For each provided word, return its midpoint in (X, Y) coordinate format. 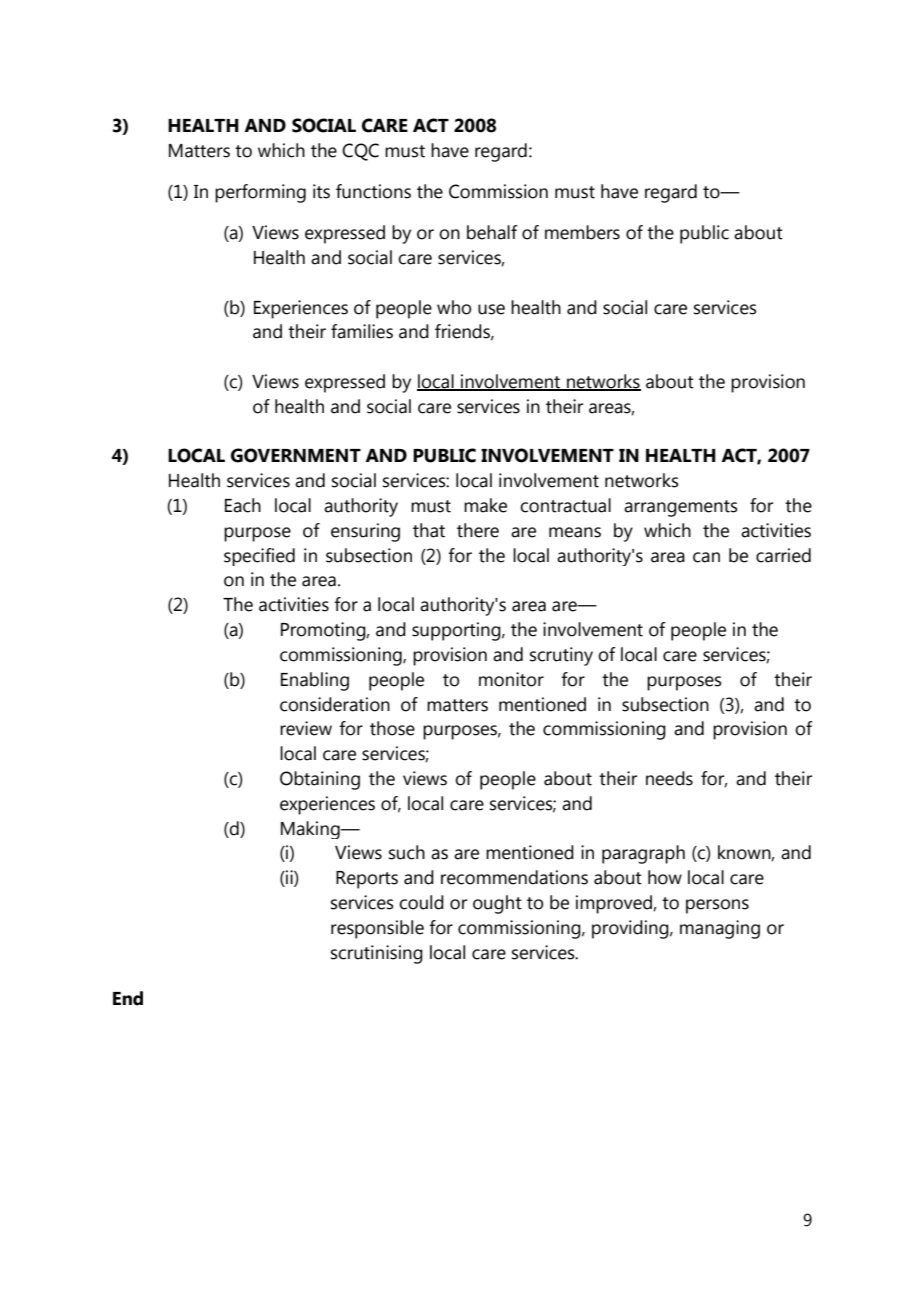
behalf (492, 232)
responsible (377, 929)
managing (720, 929)
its (321, 191)
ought (497, 904)
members (582, 232)
